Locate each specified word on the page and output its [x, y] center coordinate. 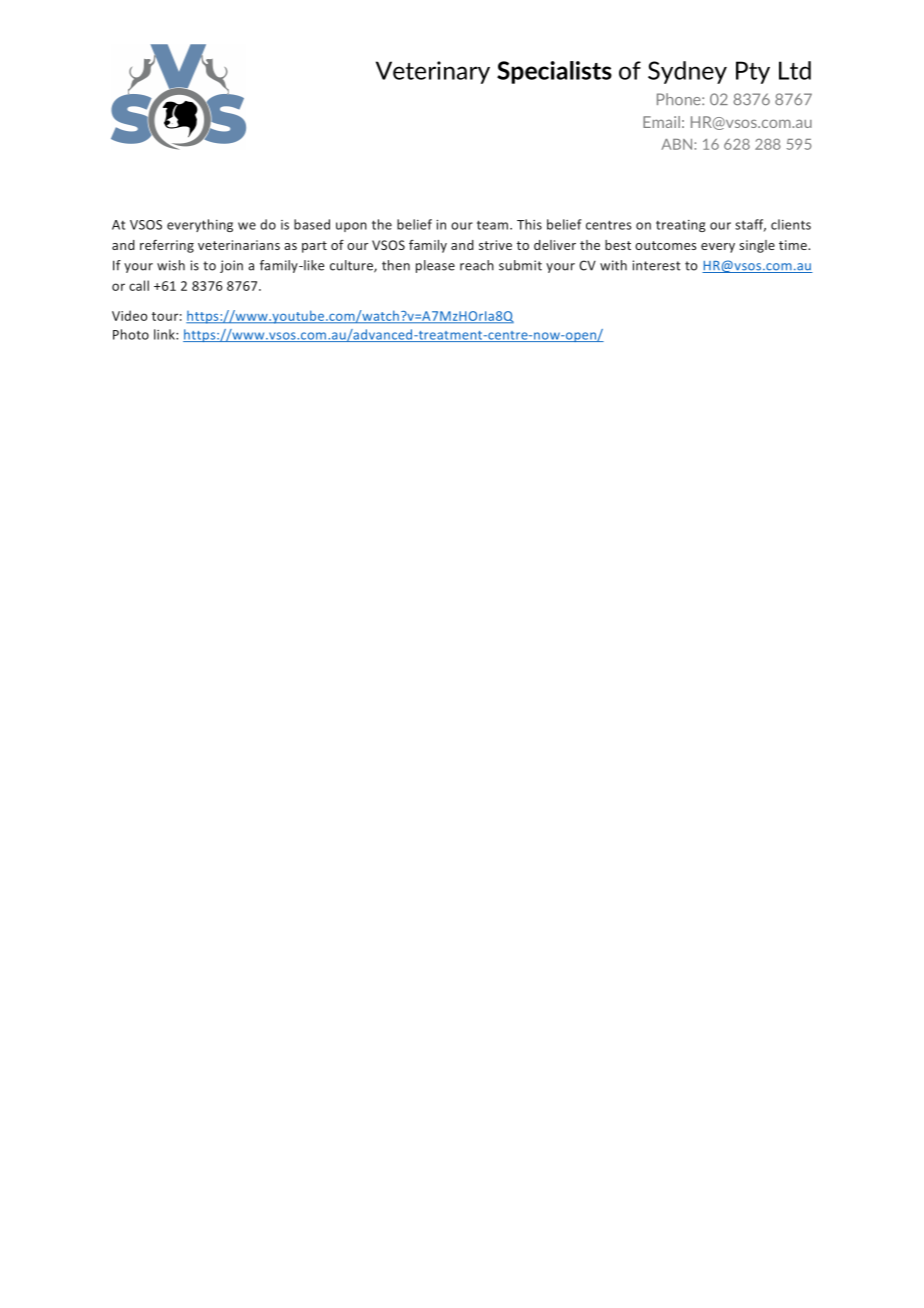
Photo [131, 334]
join [231, 266]
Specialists [554, 72]
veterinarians [239, 245]
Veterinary [433, 72]
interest [657, 265]
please [435, 266]
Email [661, 122]
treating [680, 226]
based [312, 224]
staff [750, 225]
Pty [753, 72]
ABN [678, 144]
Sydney [687, 72]
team [494, 225]
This [529, 224]
